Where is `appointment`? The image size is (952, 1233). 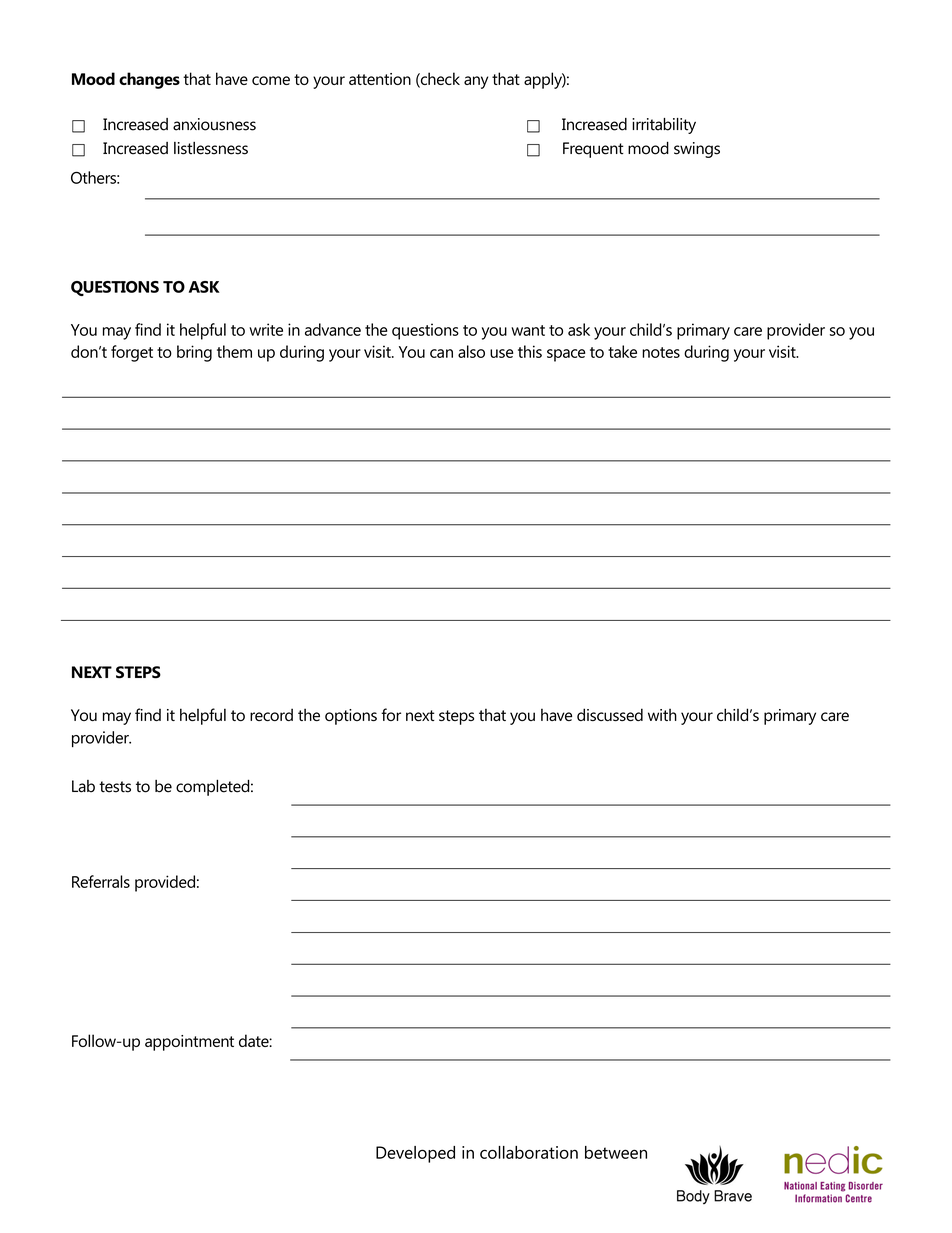
appointment is located at coordinates (189, 1043).
